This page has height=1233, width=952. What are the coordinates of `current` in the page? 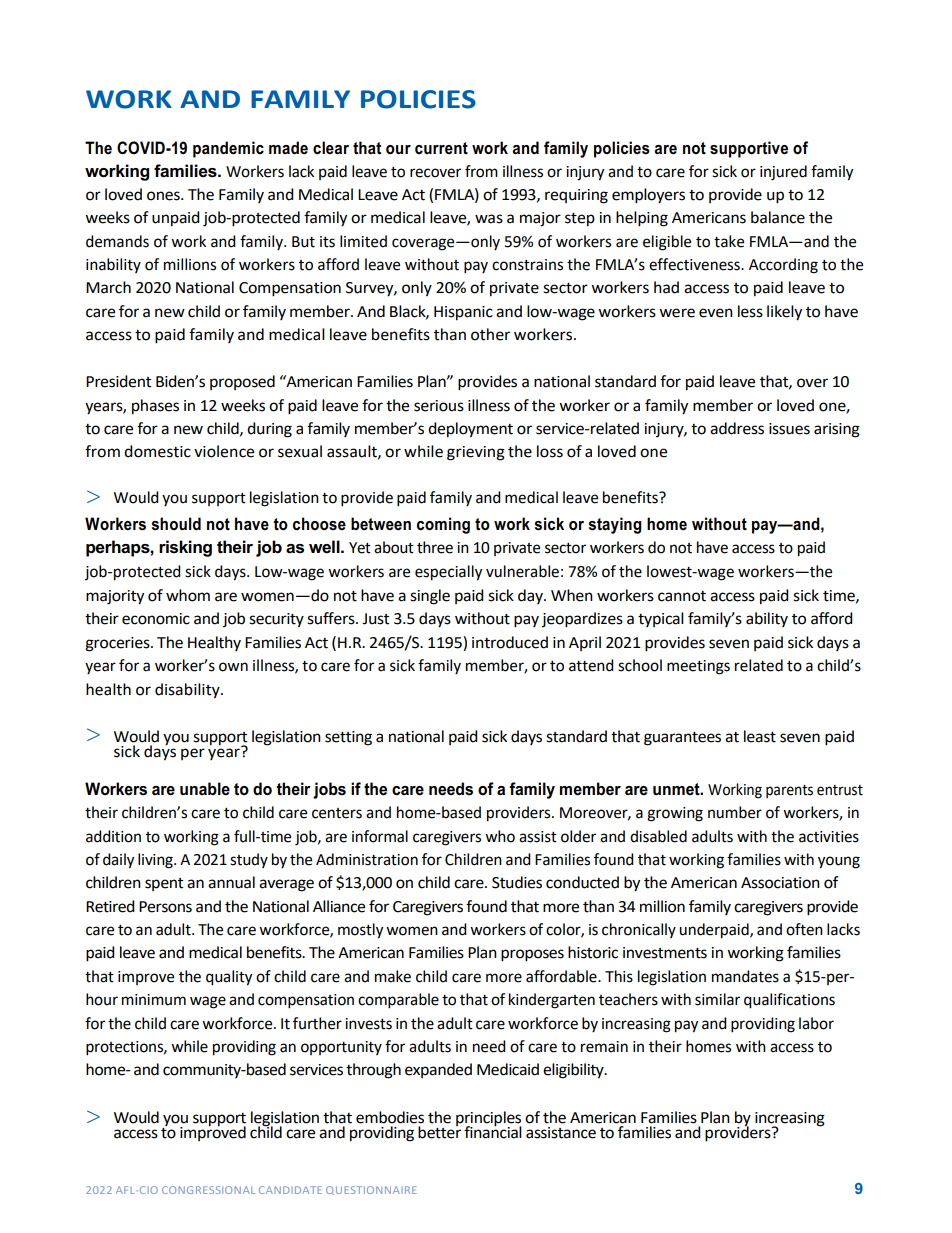 It's located at (441, 148).
